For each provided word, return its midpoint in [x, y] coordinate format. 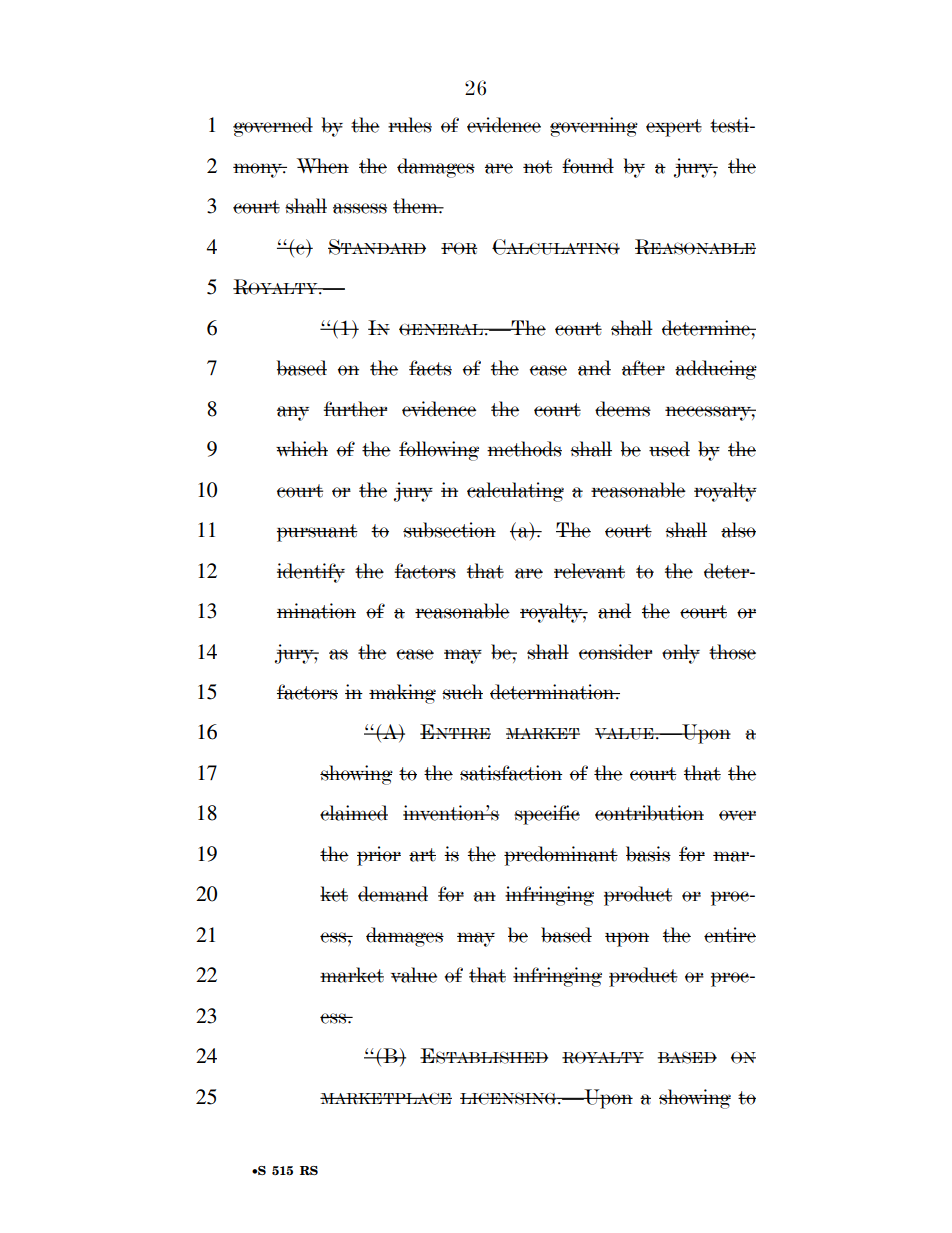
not [538, 167]
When [323, 166]
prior [379, 856]
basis [648, 854]
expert [674, 128]
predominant [561, 856]
